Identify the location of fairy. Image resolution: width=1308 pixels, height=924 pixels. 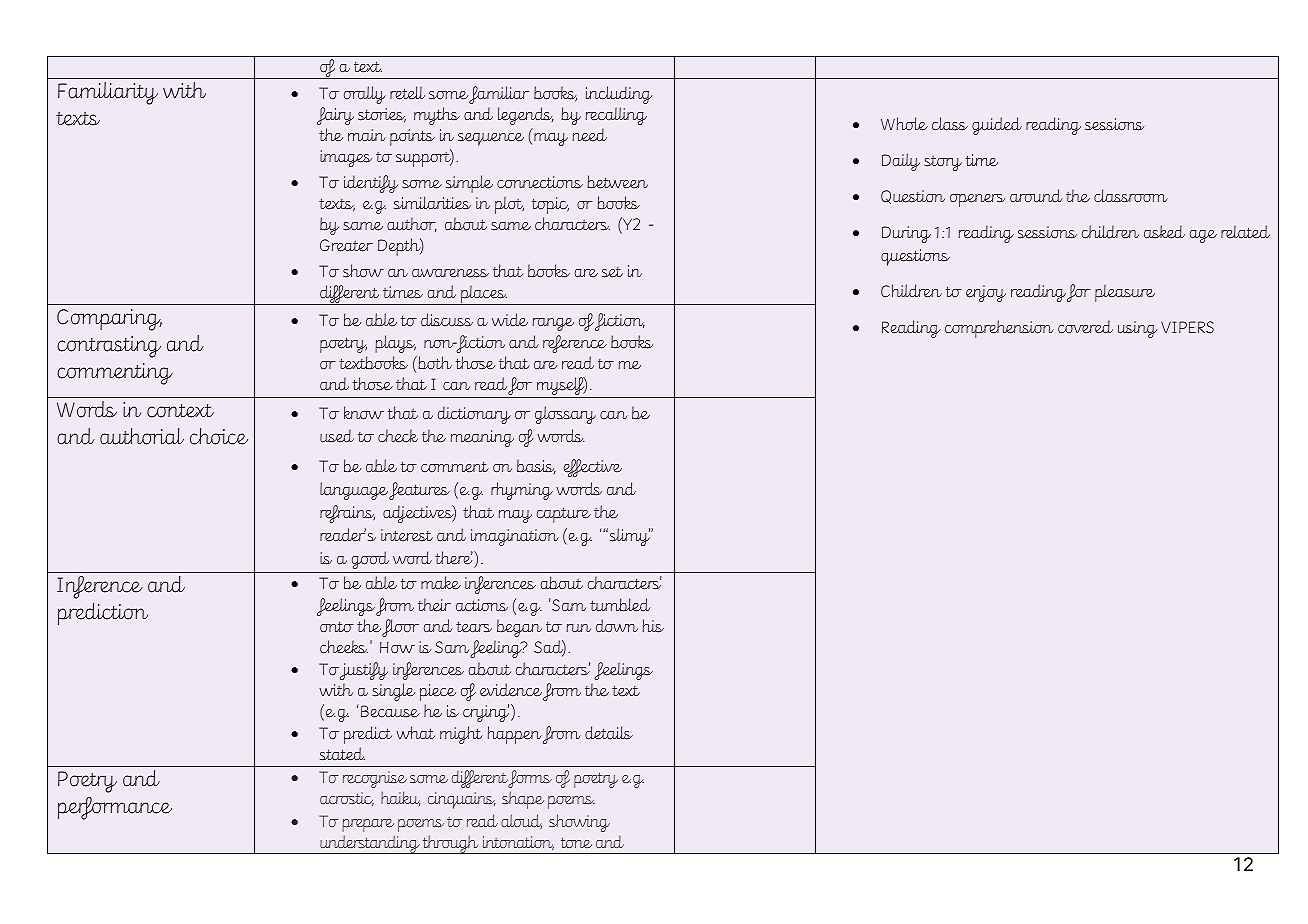
(335, 116).
